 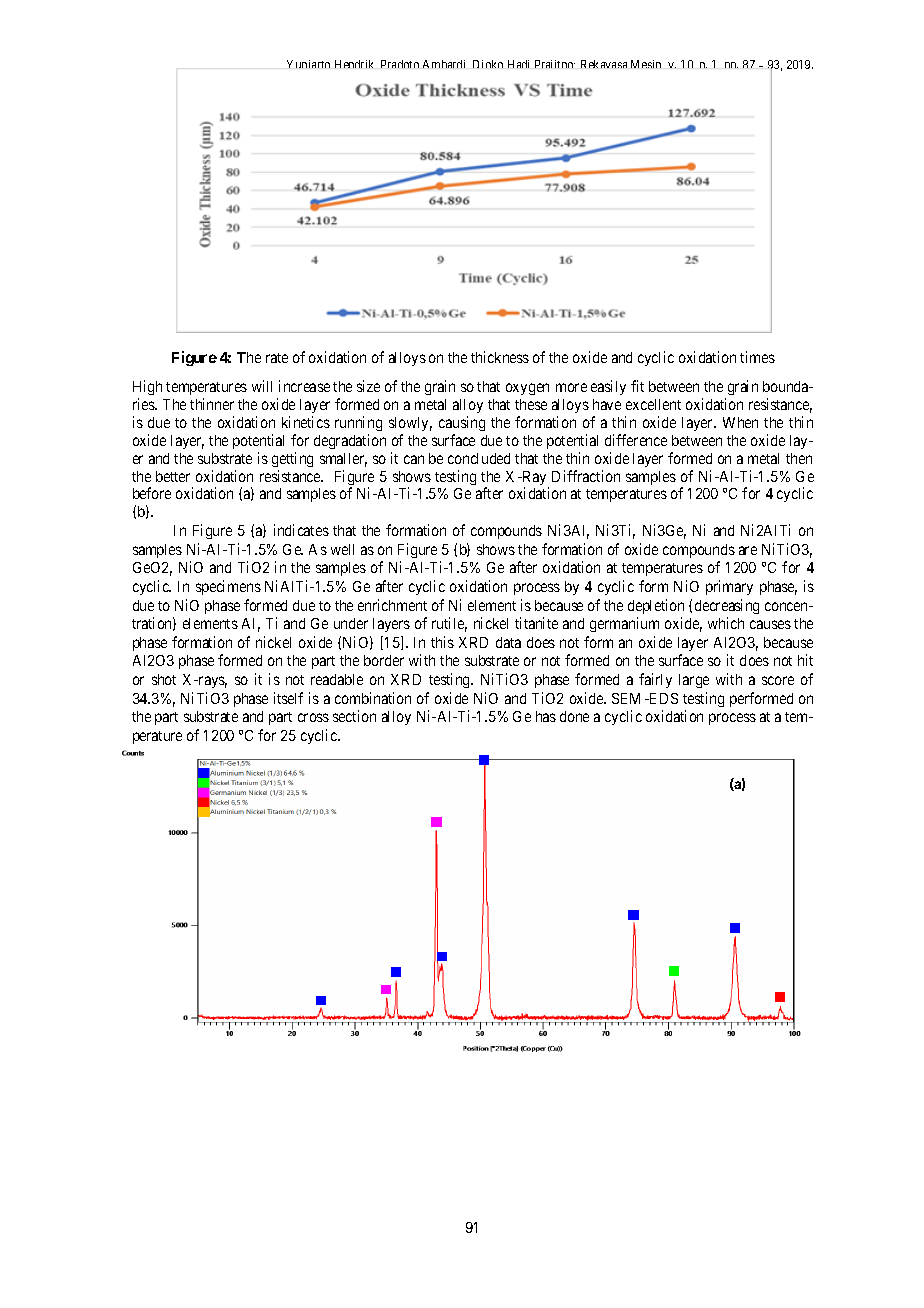 What do you see at coordinates (799, 458) in the image?
I see `then` at bounding box center [799, 458].
